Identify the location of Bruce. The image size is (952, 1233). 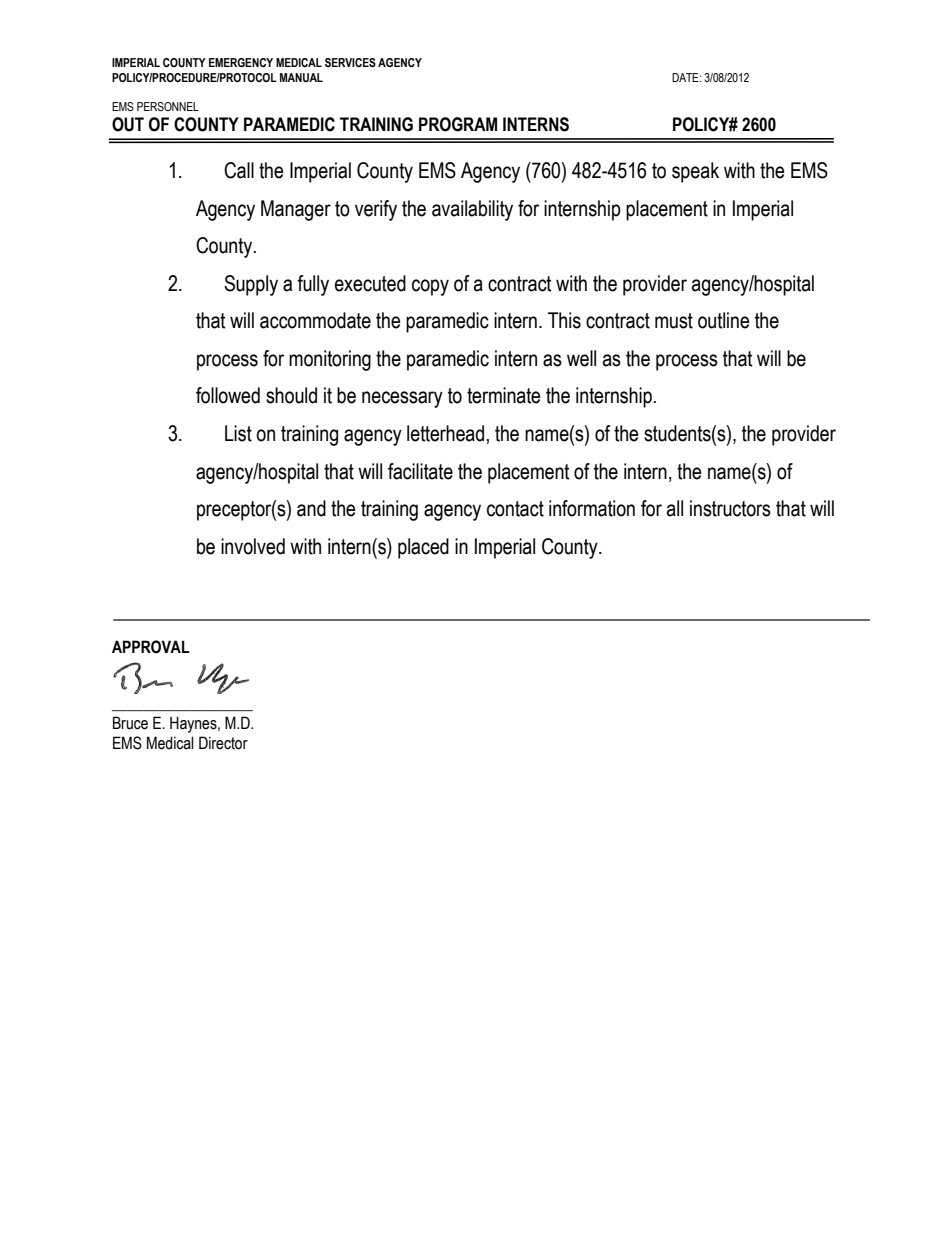
(130, 723).
